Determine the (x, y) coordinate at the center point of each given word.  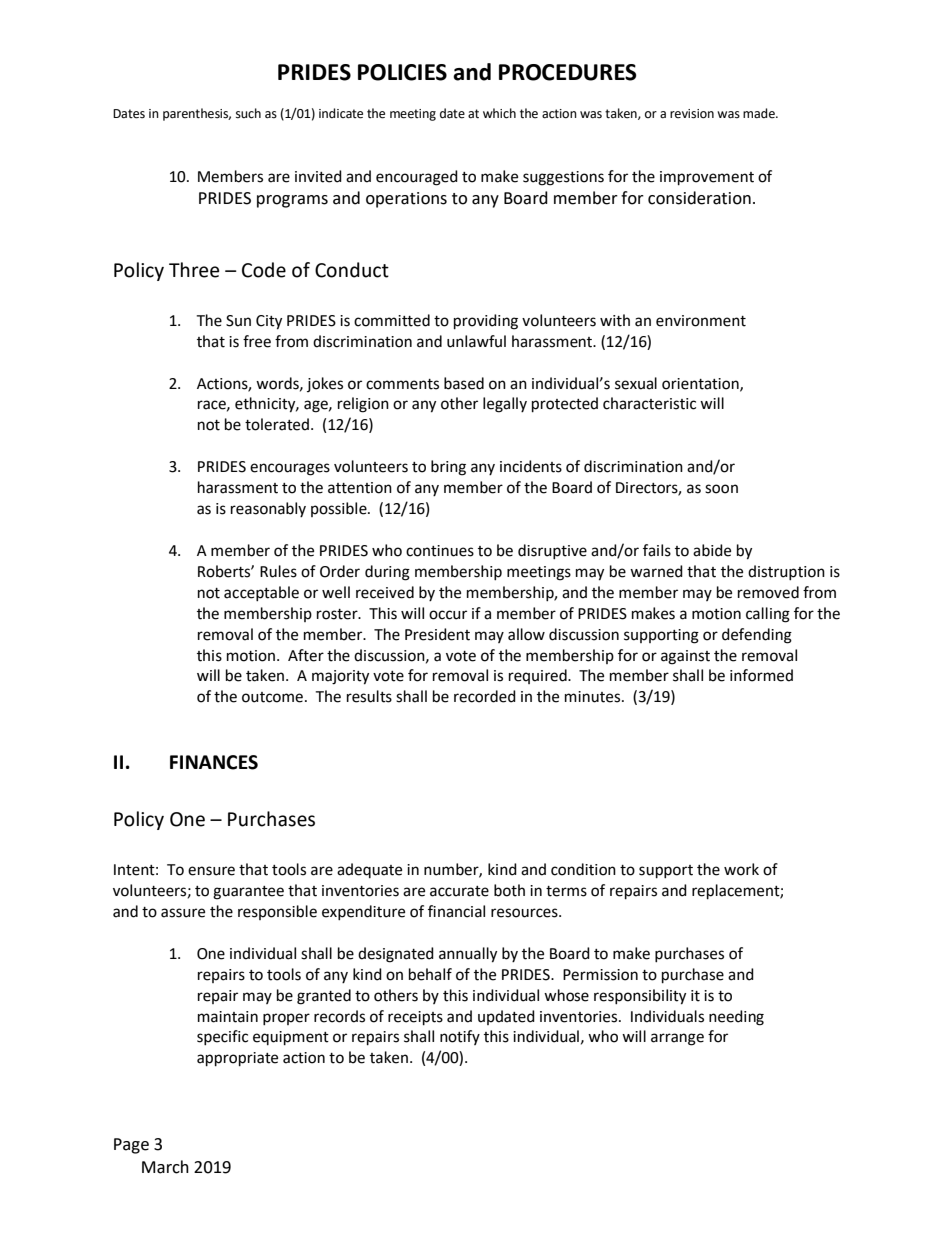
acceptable (261, 593)
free (257, 341)
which (499, 113)
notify (460, 1037)
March (165, 1167)
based (464, 383)
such (248, 113)
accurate (459, 891)
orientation (701, 384)
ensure (211, 871)
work (741, 869)
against (685, 657)
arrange (677, 1039)
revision (692, 114)
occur (448, 615)
